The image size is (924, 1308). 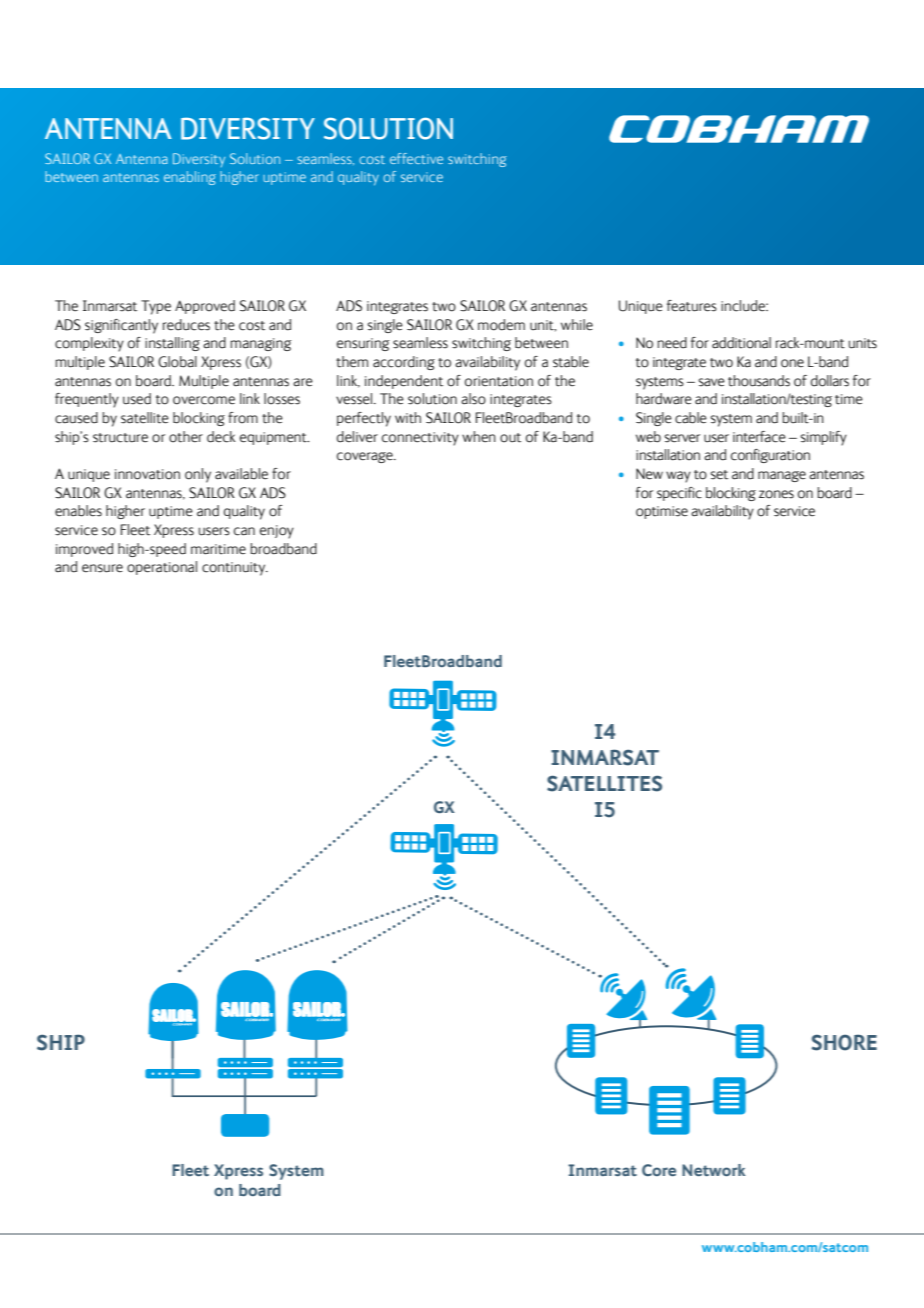 I want to click on effective, so click(x=416, y=158).
